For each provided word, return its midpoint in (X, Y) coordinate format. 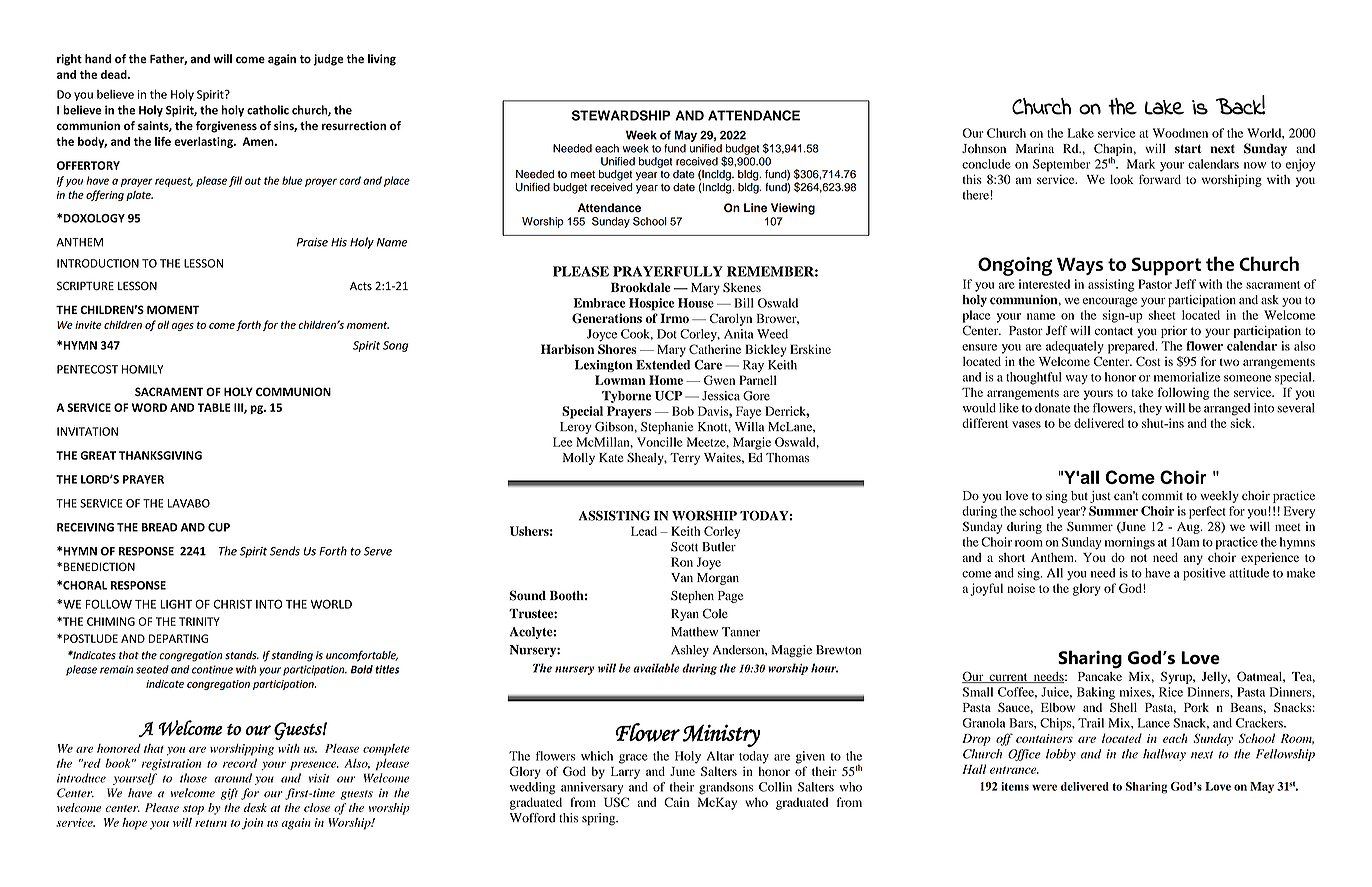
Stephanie (667, 428)
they (1150, 409)
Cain (676, 802)
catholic (268, 110)
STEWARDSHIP (621, 115)
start (1188, 149)
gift (229, 794)
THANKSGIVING (160, 455)
